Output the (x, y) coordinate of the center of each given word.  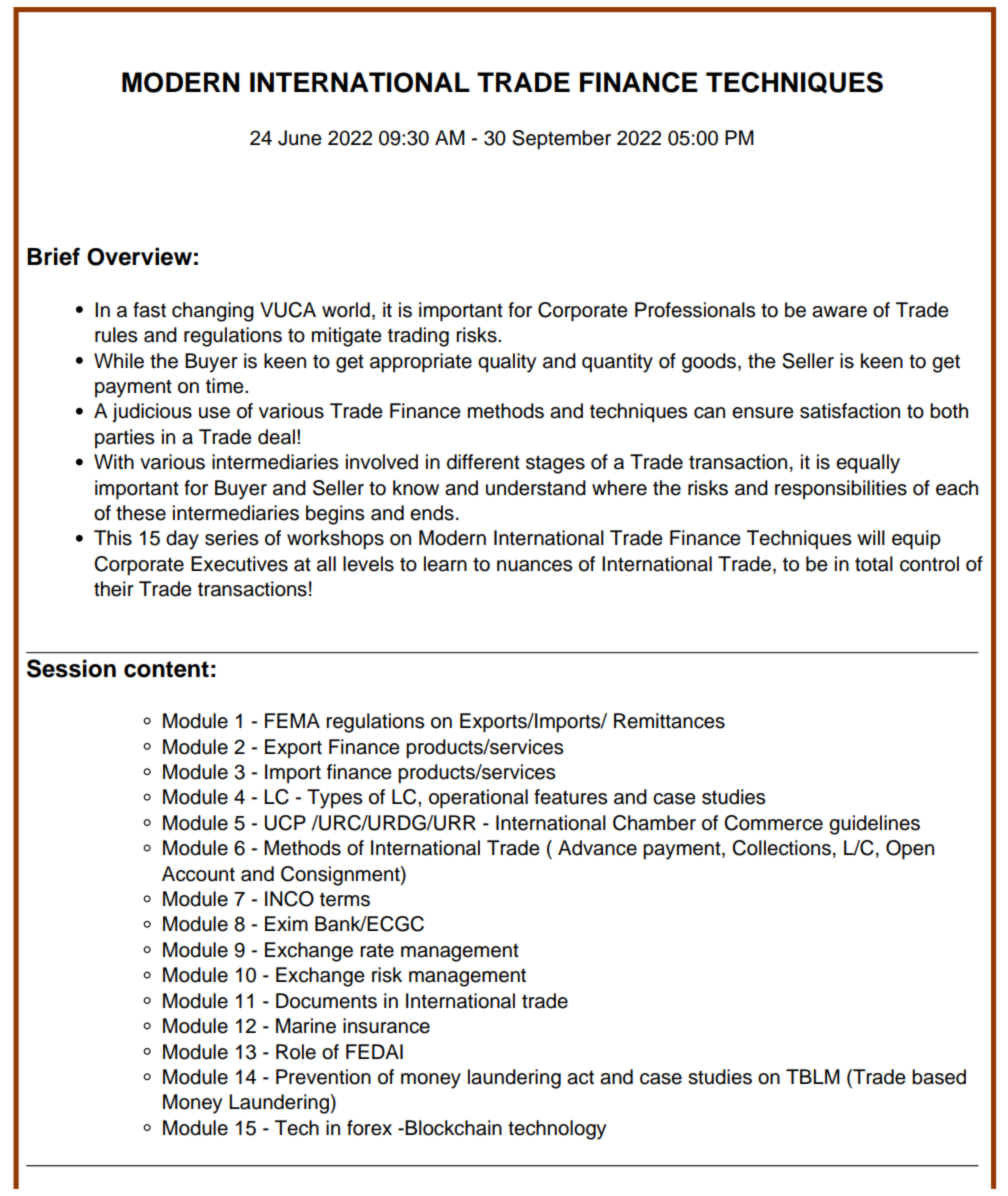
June (300, 138)
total (874, 564)
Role (296, 1052)
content (166, 669)
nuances (534, 566)
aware (839, 312)
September (561, 140)
